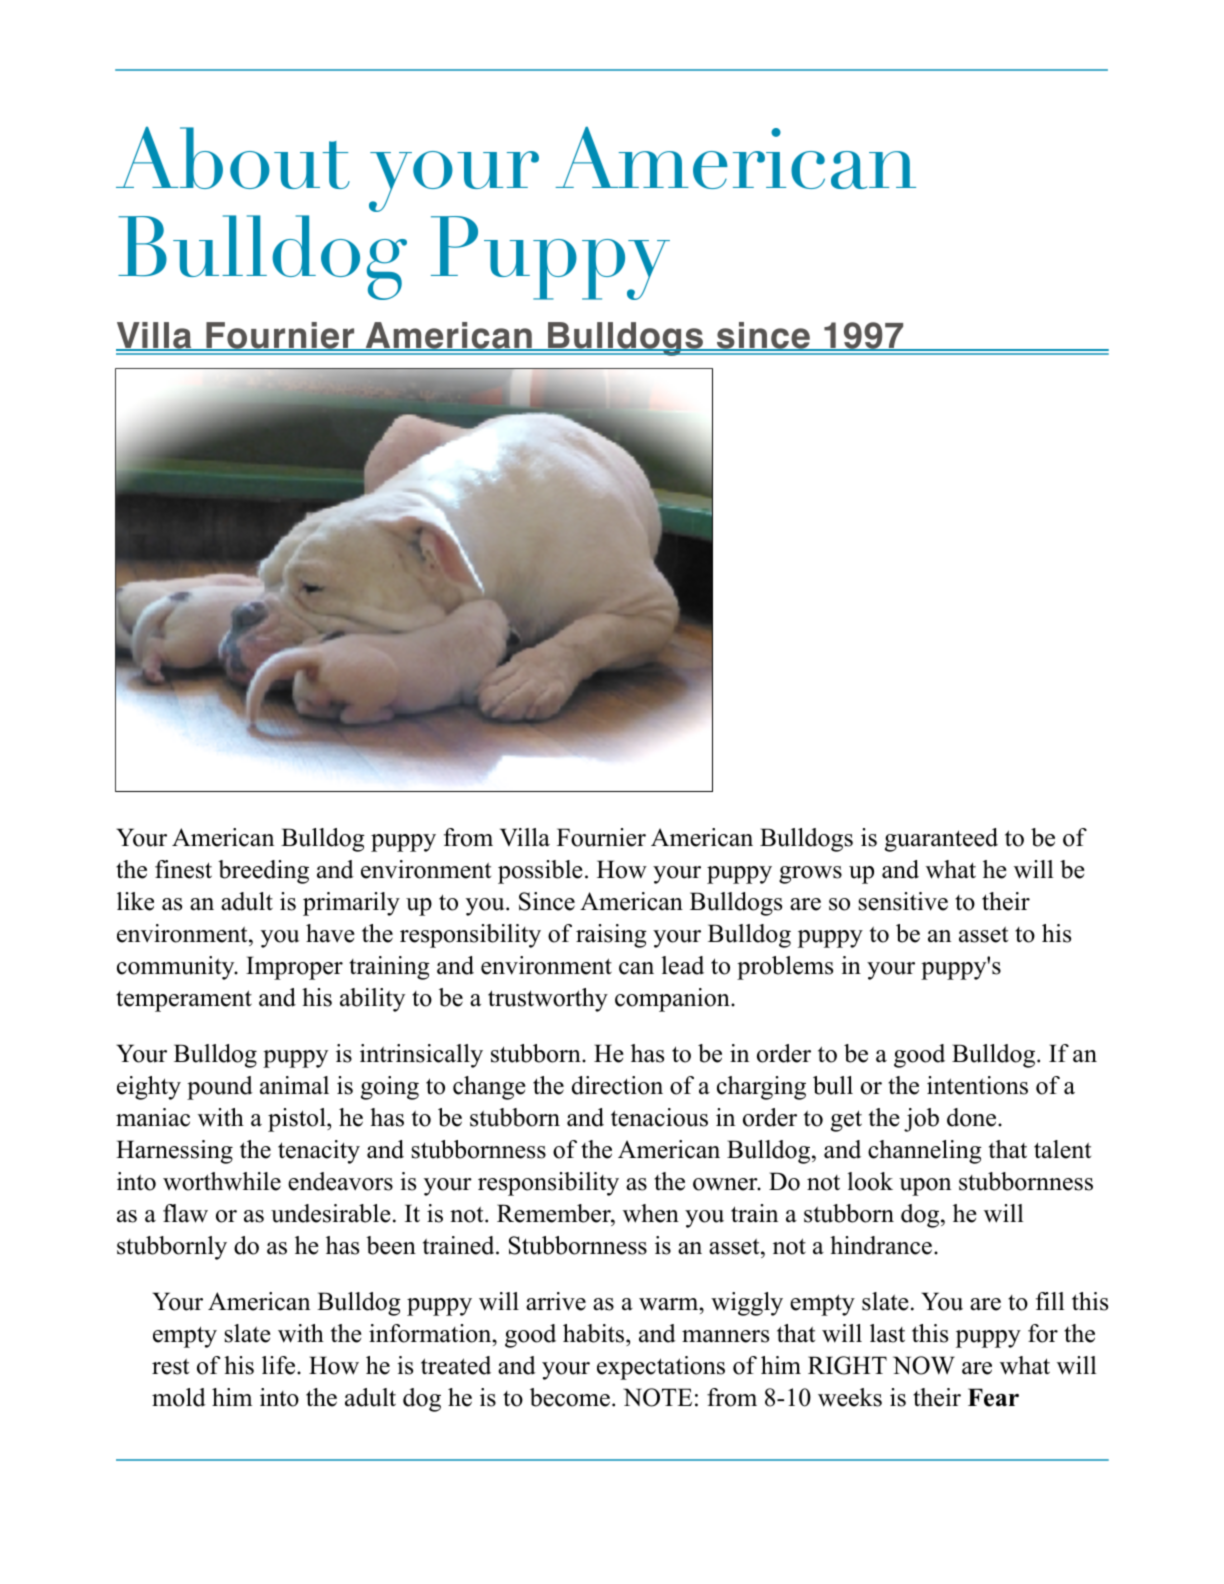 This document has width=1224, height=1584. I want to click on pound, so click(220, 1088).
